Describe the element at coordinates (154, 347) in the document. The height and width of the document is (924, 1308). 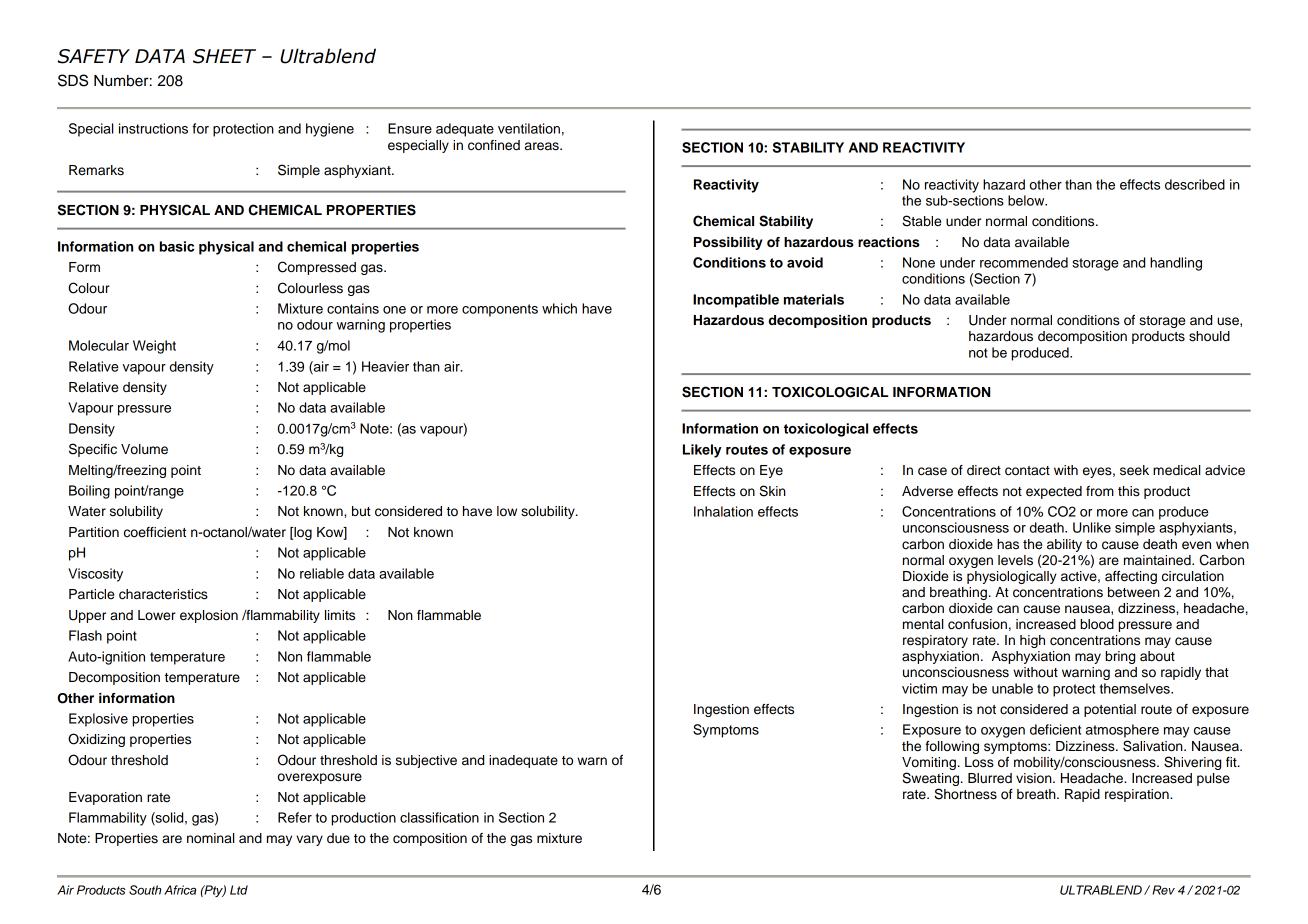
I see `Weight` at that location.
